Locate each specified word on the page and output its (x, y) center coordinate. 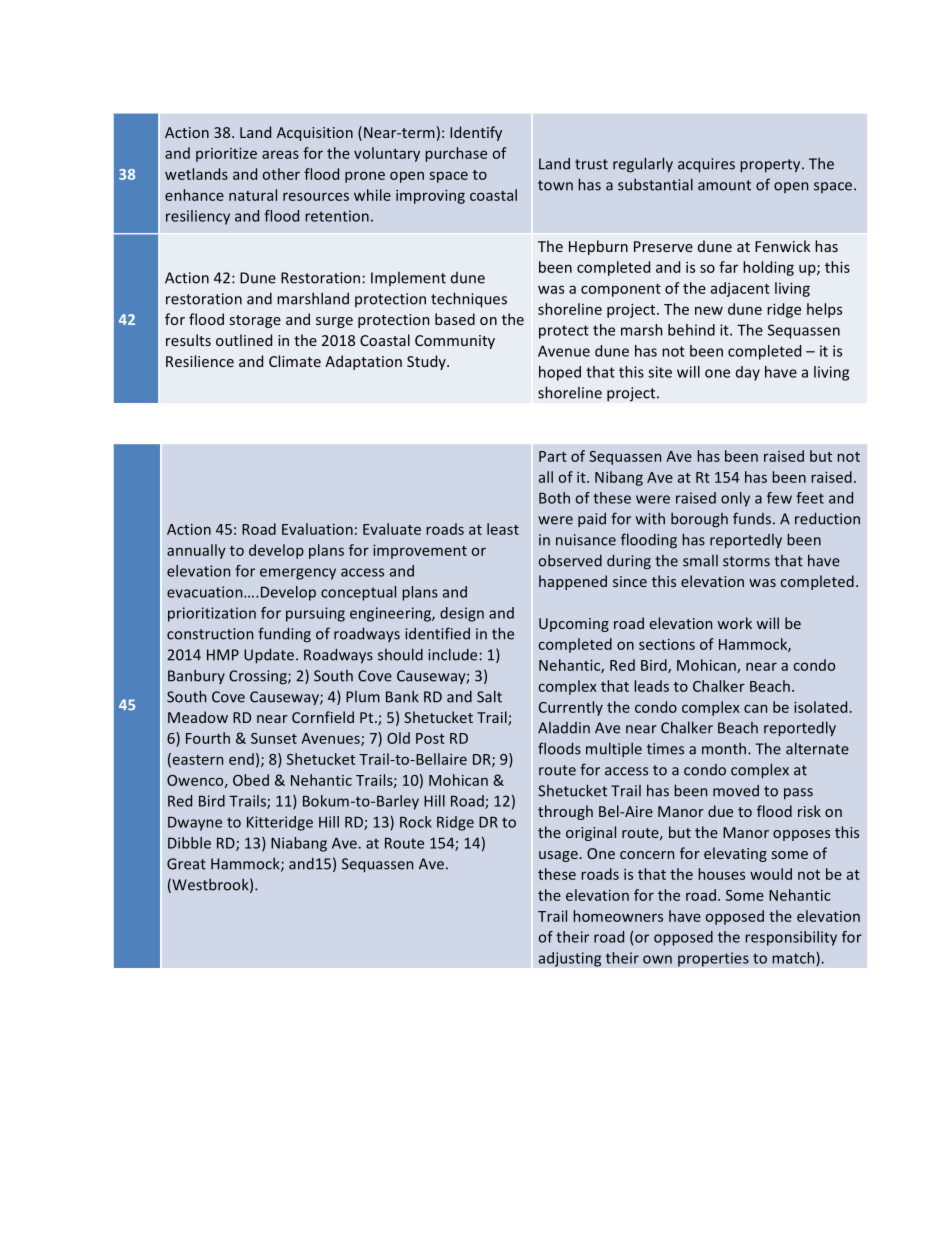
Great (186, 864)
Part (553, 456)
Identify (476, 133)
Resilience (200, 361)
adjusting (570, 959)
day (748, 373)
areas (280, 154)
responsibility (791, 938)
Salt (489, 696)
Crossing (259, 677)
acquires (706, 165)
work (735, 623)
